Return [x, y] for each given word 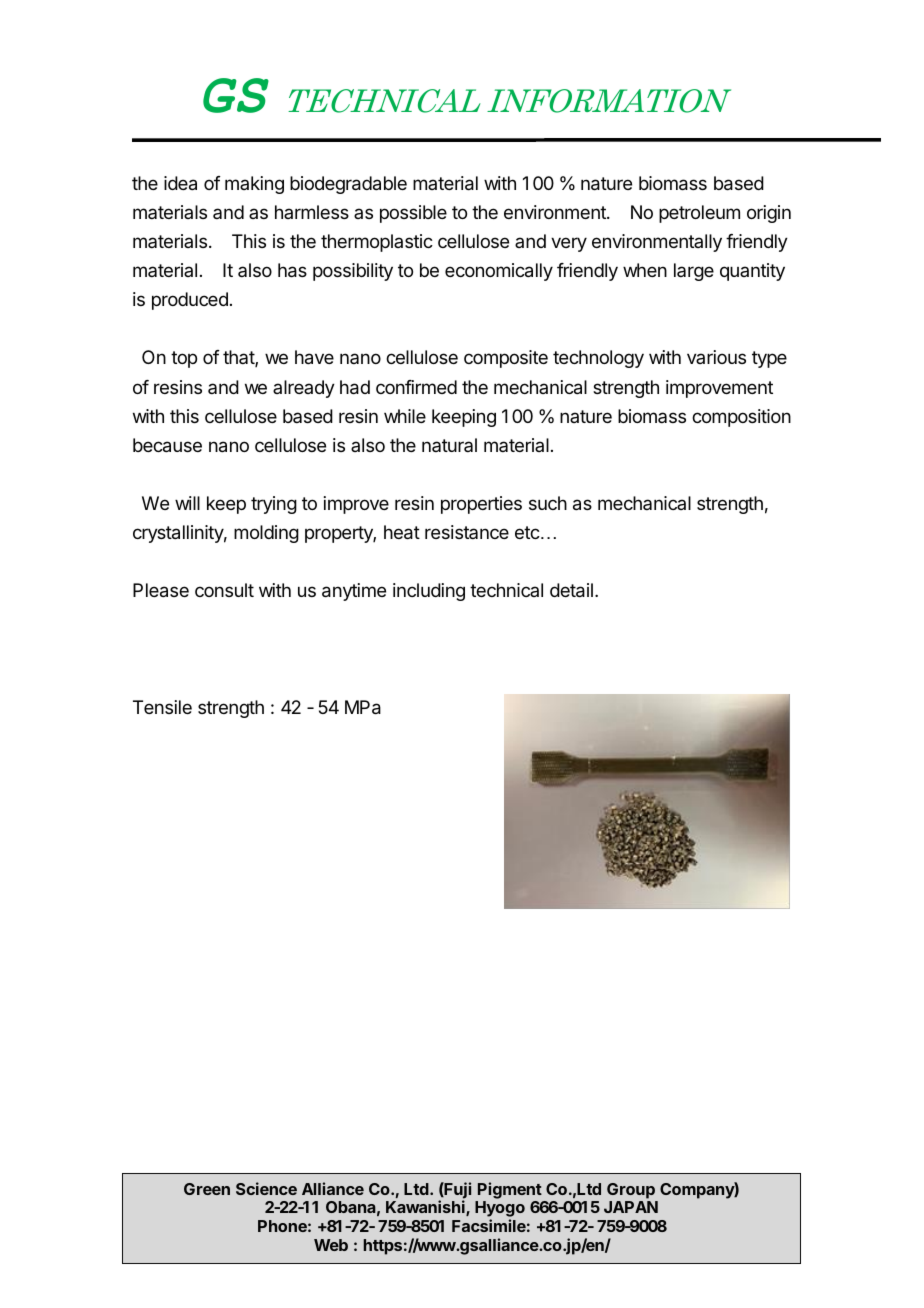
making [254, 185]
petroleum [699, 214]
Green [207, 1189]
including [429, 592]
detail [571, 590]
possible [413, 214]
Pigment [510, 1190]
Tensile [162, 707]
